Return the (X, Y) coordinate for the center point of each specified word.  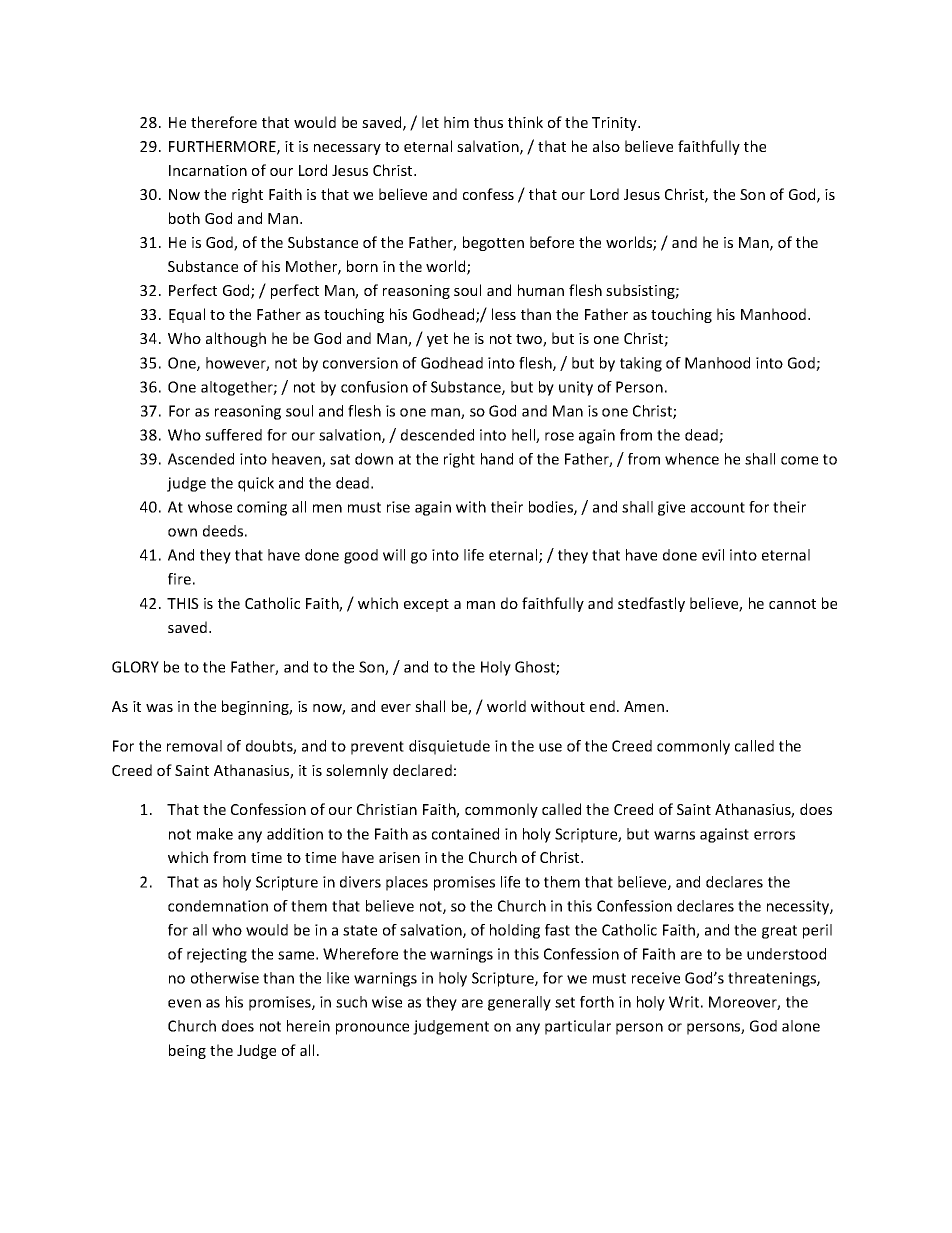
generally (519, 1003)
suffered (233, 435)
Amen (645, 706)
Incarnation (208, 170)
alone (801, 1026)
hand (497, 459)
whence (692, 459)
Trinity (615, 124)
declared (422, 770)
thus (488, 122)
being (187, 1051)
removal (194, 746)
